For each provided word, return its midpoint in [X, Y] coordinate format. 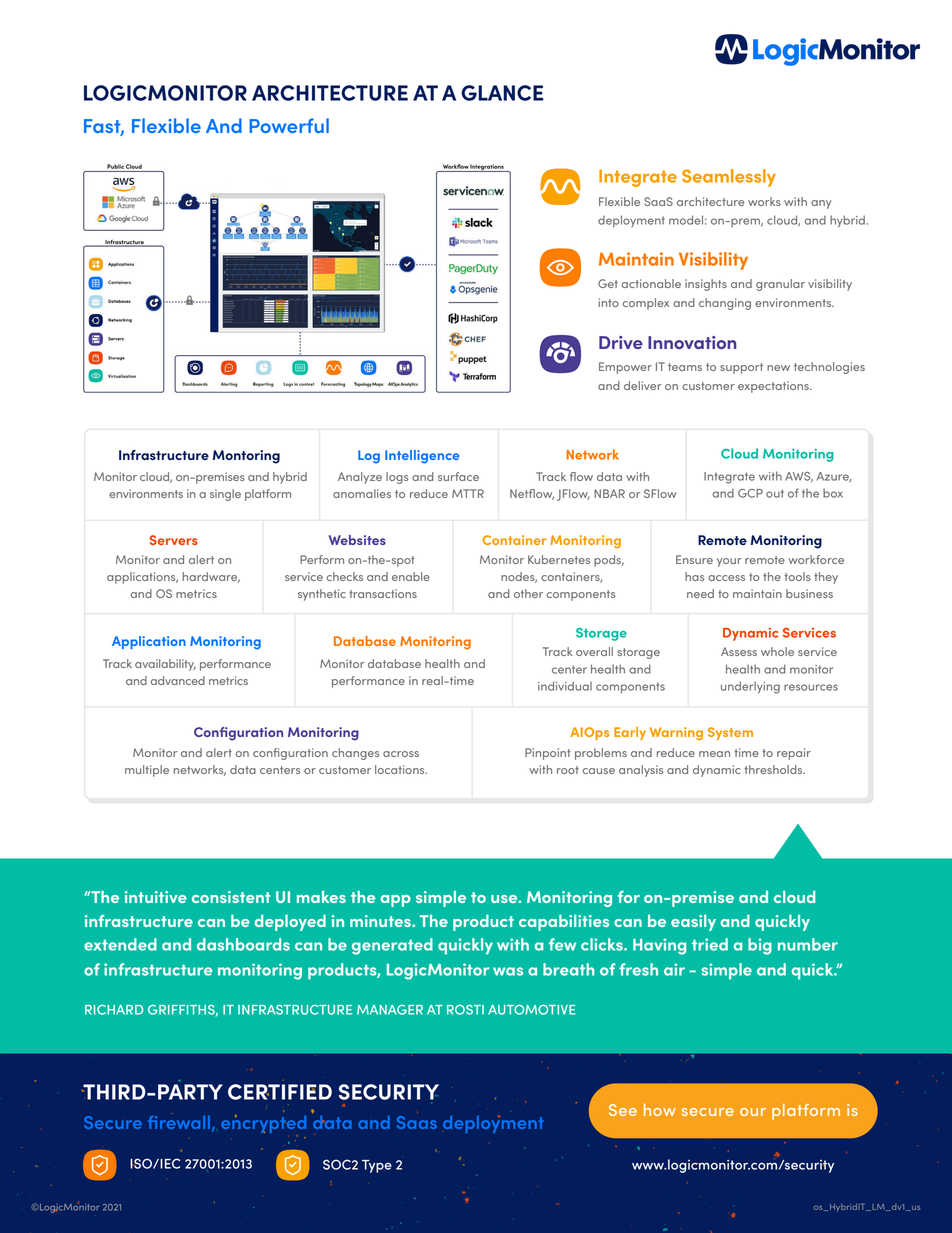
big [760, 946]
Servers [174, 540]
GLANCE [502, 93]
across [401, 754]
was [508, 971]
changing [725, 304]
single [225, 495]
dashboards [243, 944]
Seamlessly [729, 178]
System [730, 733]
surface [458, 476]
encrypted [263, 1125]
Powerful [289, 125]
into [609, 302]
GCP [750, 493]
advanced [178, 680]
